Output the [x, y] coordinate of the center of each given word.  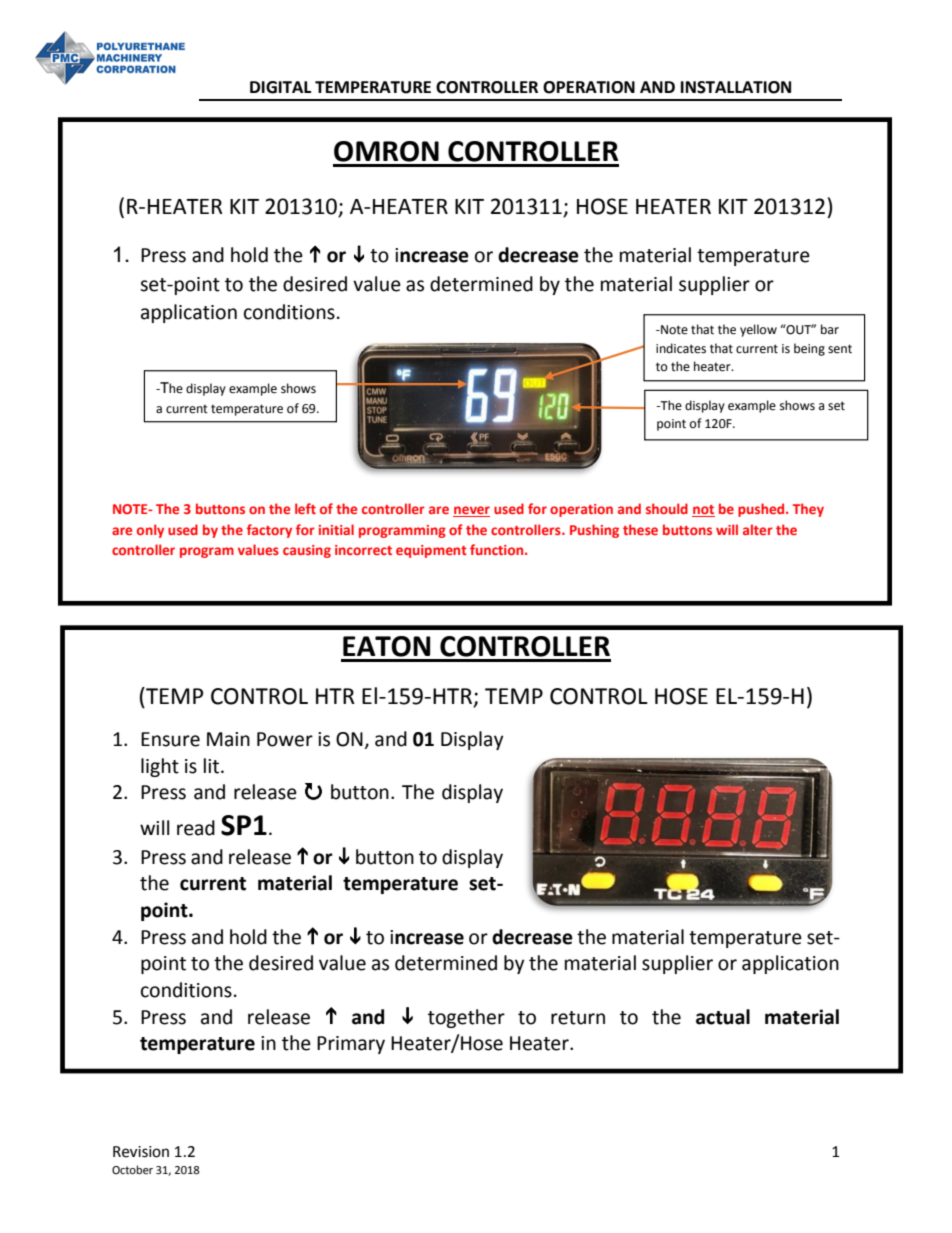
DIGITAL [280, 87]
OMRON [386, 151]
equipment [431, 551]
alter [758, 529]
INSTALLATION [736, 87]
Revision [141, 1152]
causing [307, 551]
